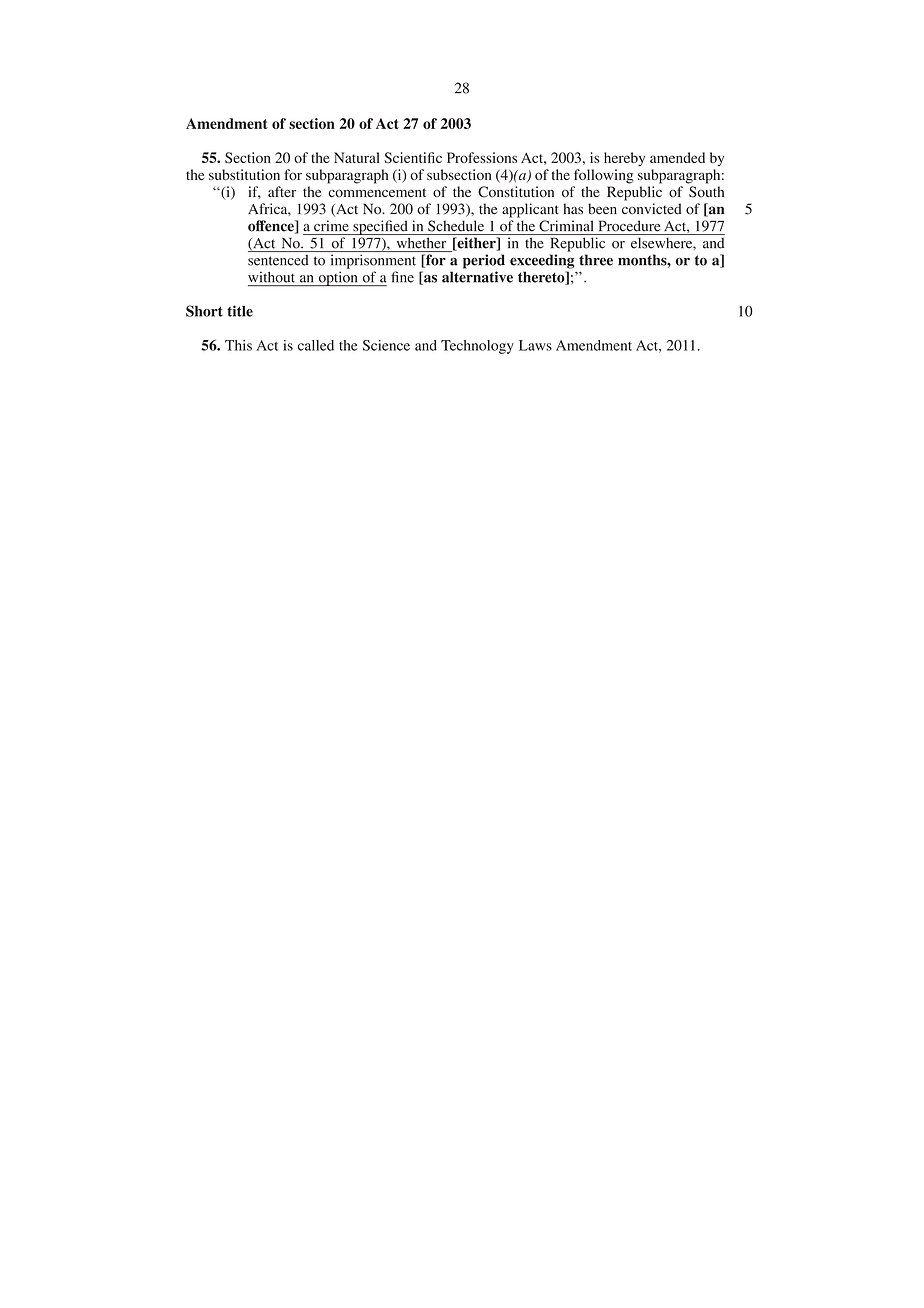  I want to click on alternative, so click(477, 277).
